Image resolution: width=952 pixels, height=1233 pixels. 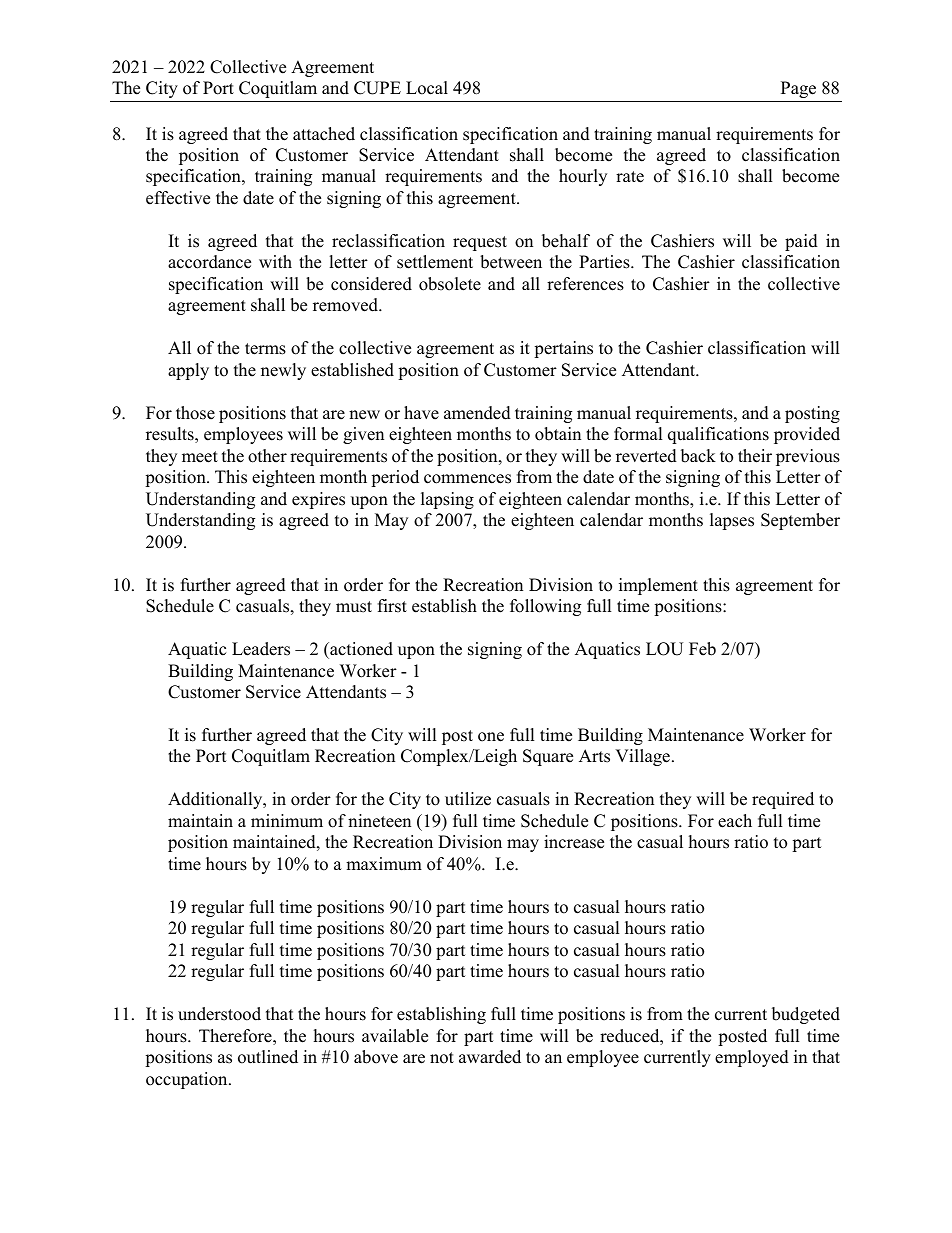 What do you see at coordinates (658, 586) in the screenshot?
I see `implement` at bounding box center [658, 586].
